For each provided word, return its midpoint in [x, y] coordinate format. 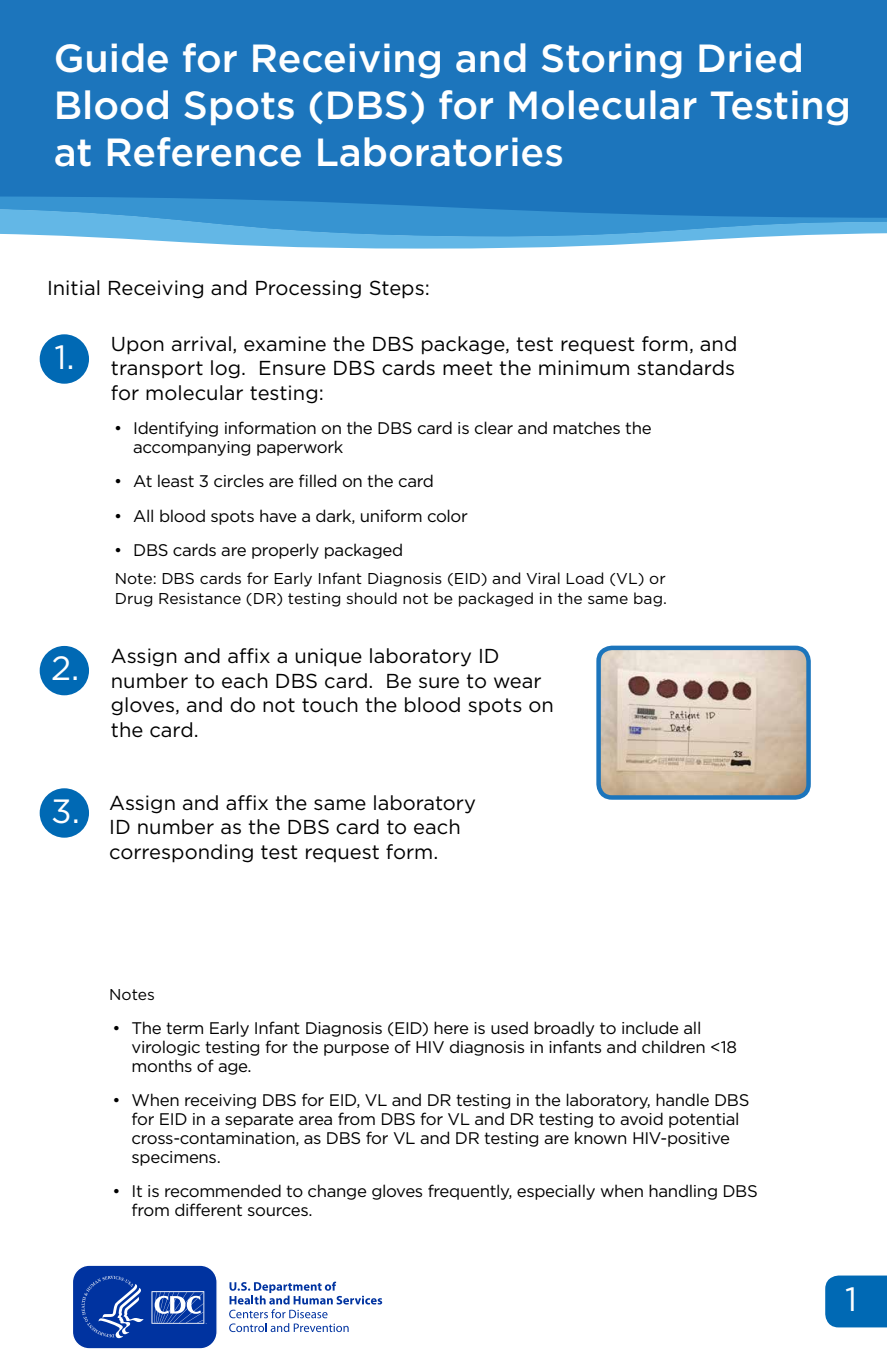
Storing [612, 61]
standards [685, 368]
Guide [112, 58]
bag [648, 599]
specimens [175, 1158]
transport [157, 370]
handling [683, 1192]
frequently [470, 1192]
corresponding [181, 853]
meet [468, 368]
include [650, 1027]
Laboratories [440, 152]
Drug [134, 600]
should [372, 598]
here [451, 1027]
